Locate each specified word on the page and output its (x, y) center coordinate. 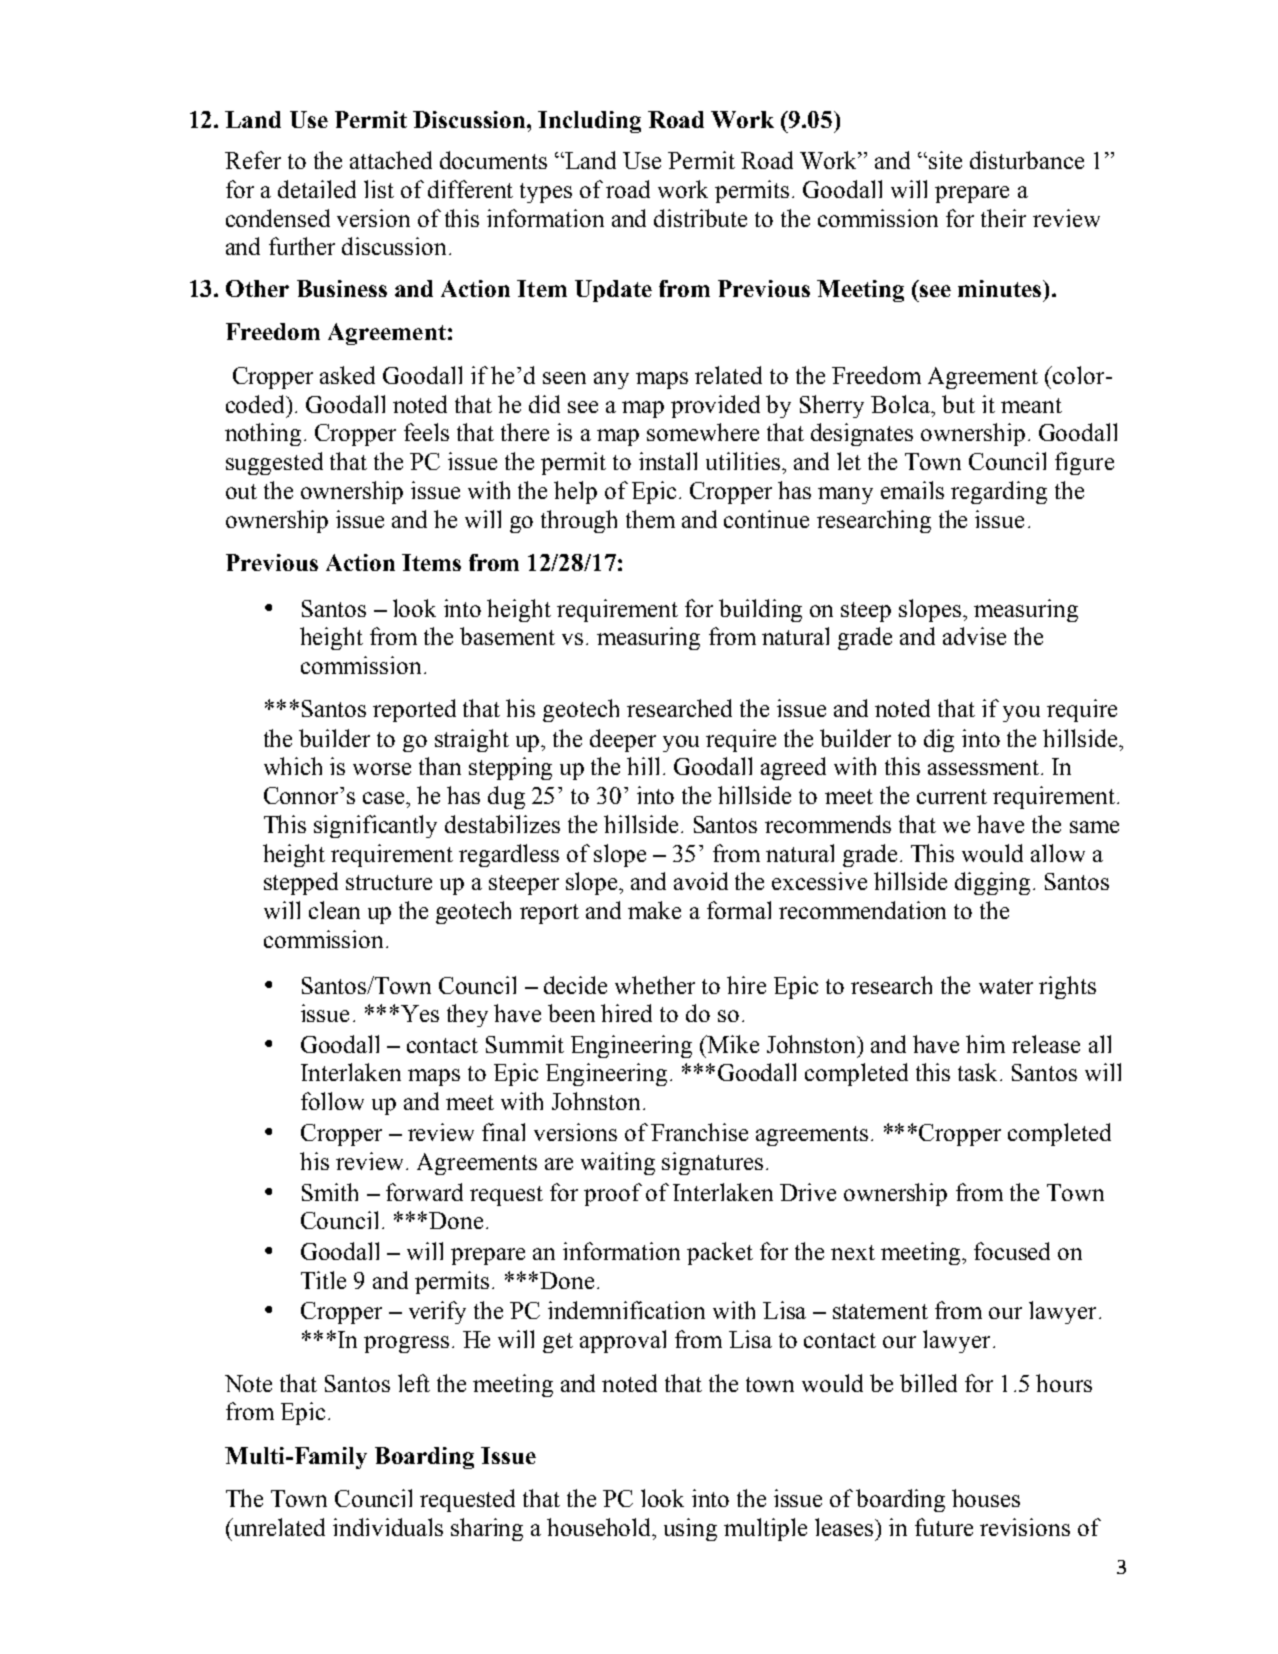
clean (334, 910)
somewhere (703, 432)
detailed (317, 189)
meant (1031, 405)
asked (347, 375)
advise (974, 636)
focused (1012, 1251)
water (1006, 986)
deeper (623, 740)
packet (720, 1253)
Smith (330, 1192)
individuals (388, 1527)
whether (655, 985)
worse (382, 769)
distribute (700, 218)
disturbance (1027, 160)
